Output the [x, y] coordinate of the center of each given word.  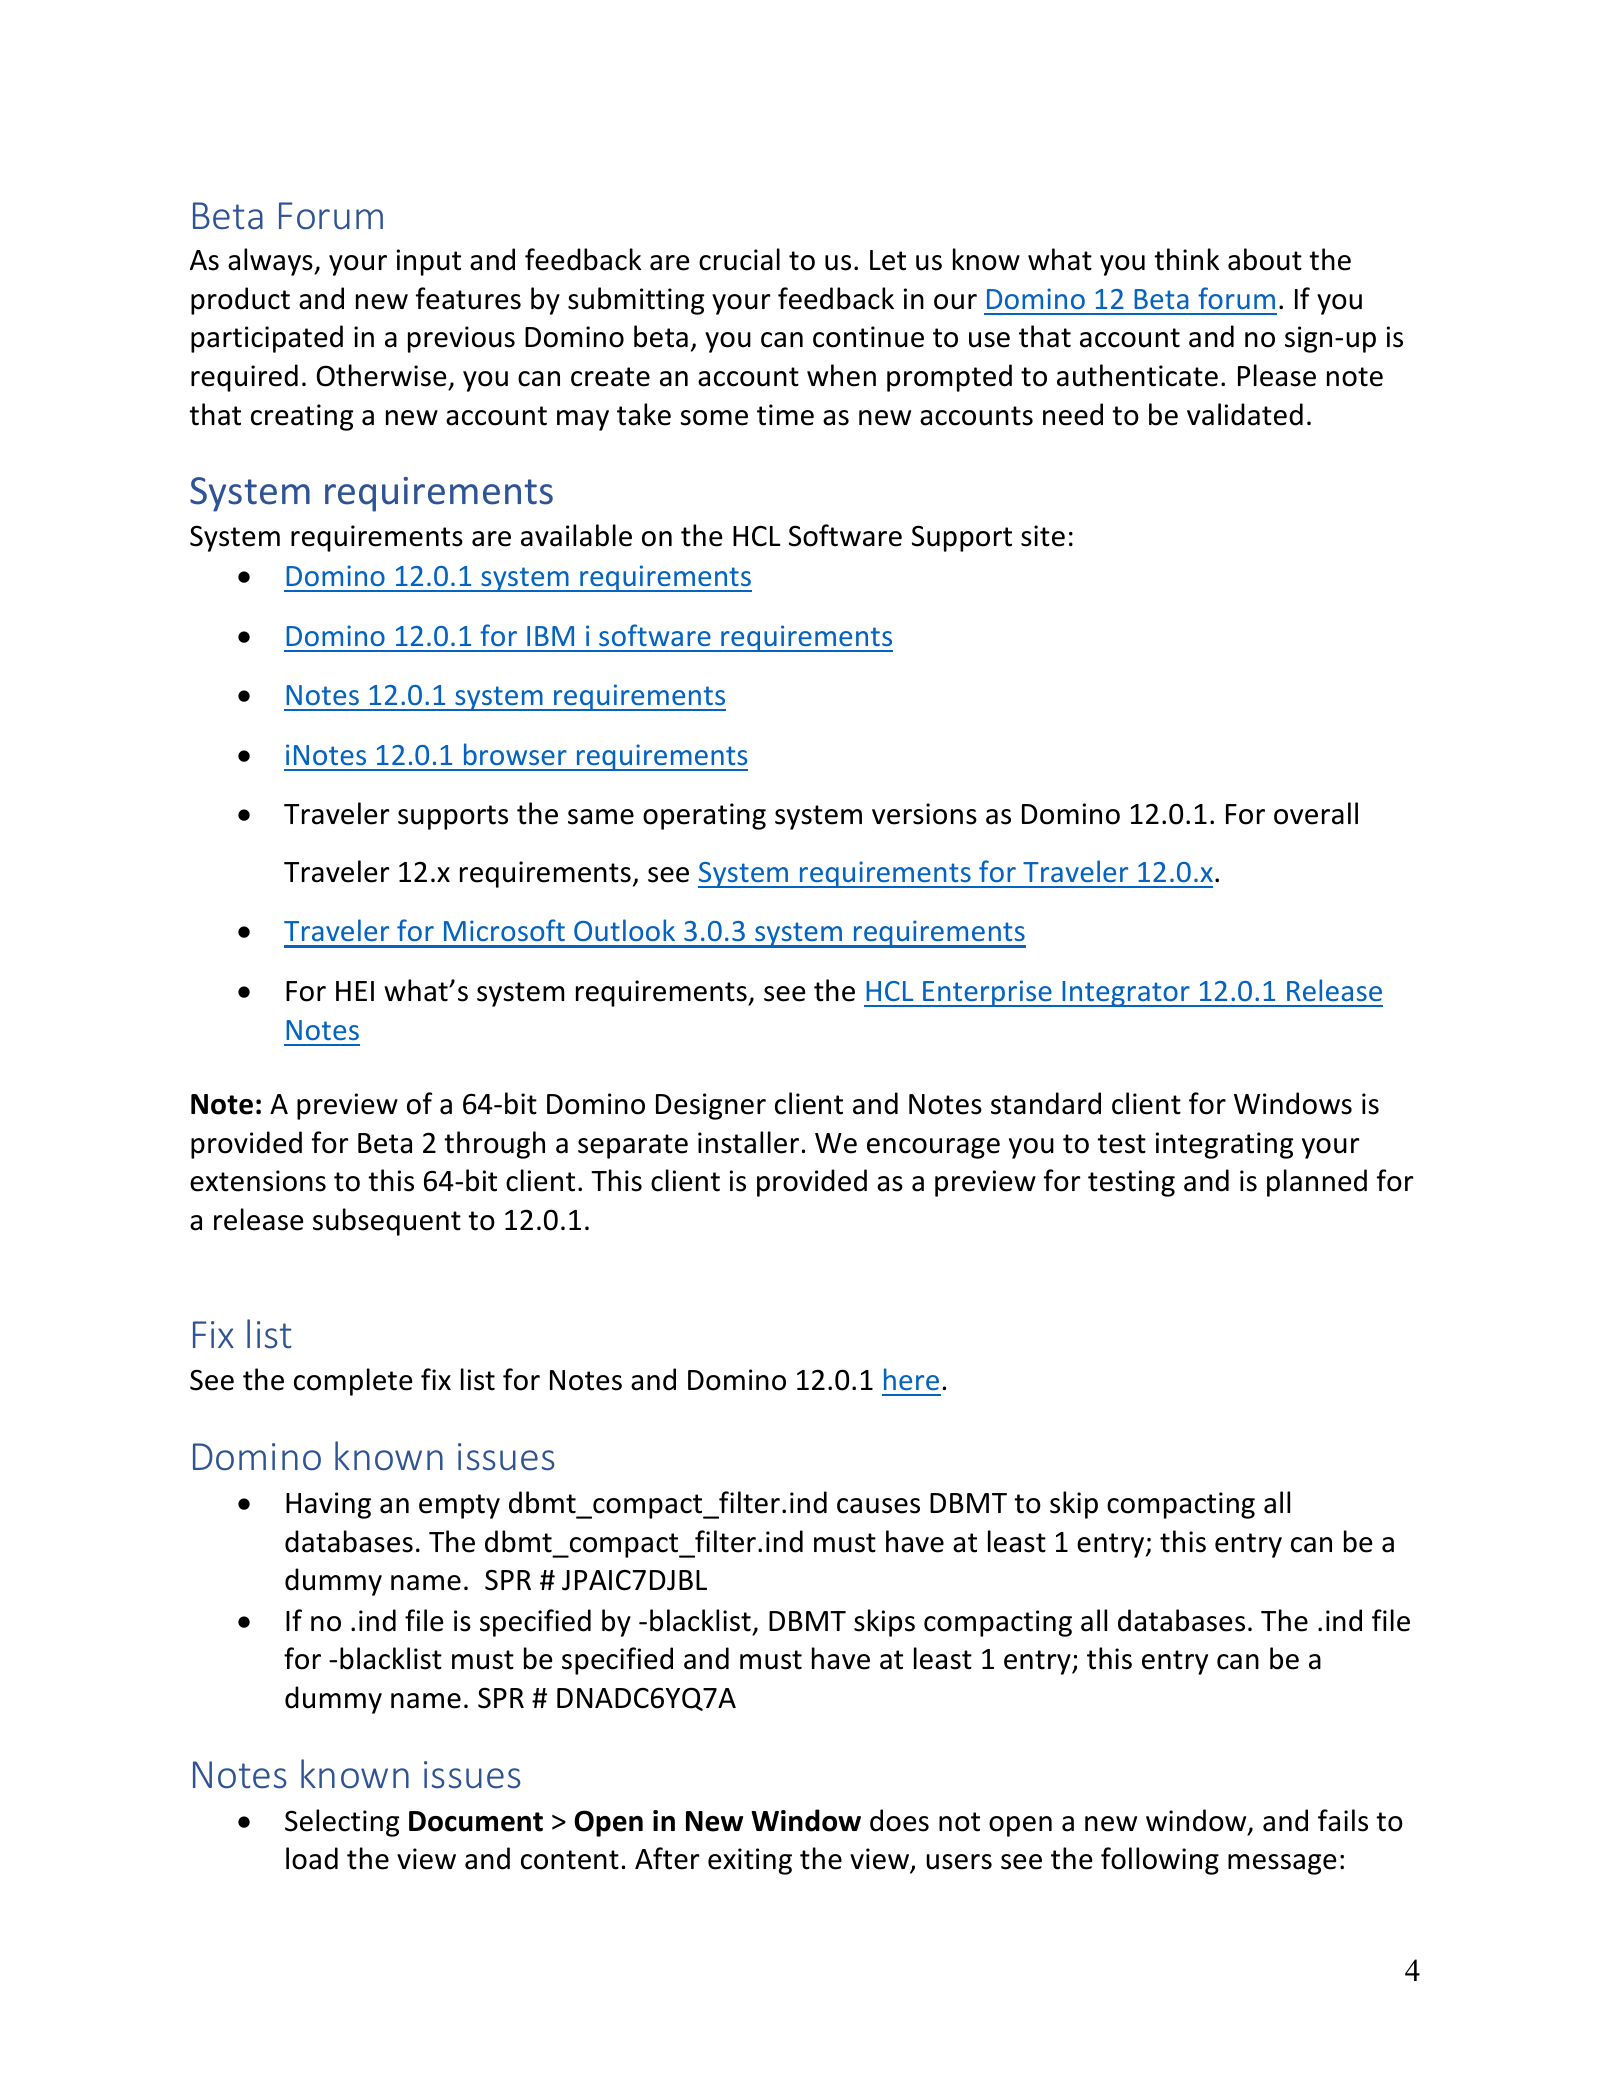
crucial [739, 259]
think [1186, 259]
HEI [355, 991]
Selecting [342, 1823]
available [576, 535]
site [1043, 536]
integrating [1224, 1145]
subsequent [387, 1222]
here [911, 1379]
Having [328, 1505]
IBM [550, 636]
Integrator [1126, 994]
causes [878, 1506]
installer [748, 1142]
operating [704, 816]
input [429, 262]
